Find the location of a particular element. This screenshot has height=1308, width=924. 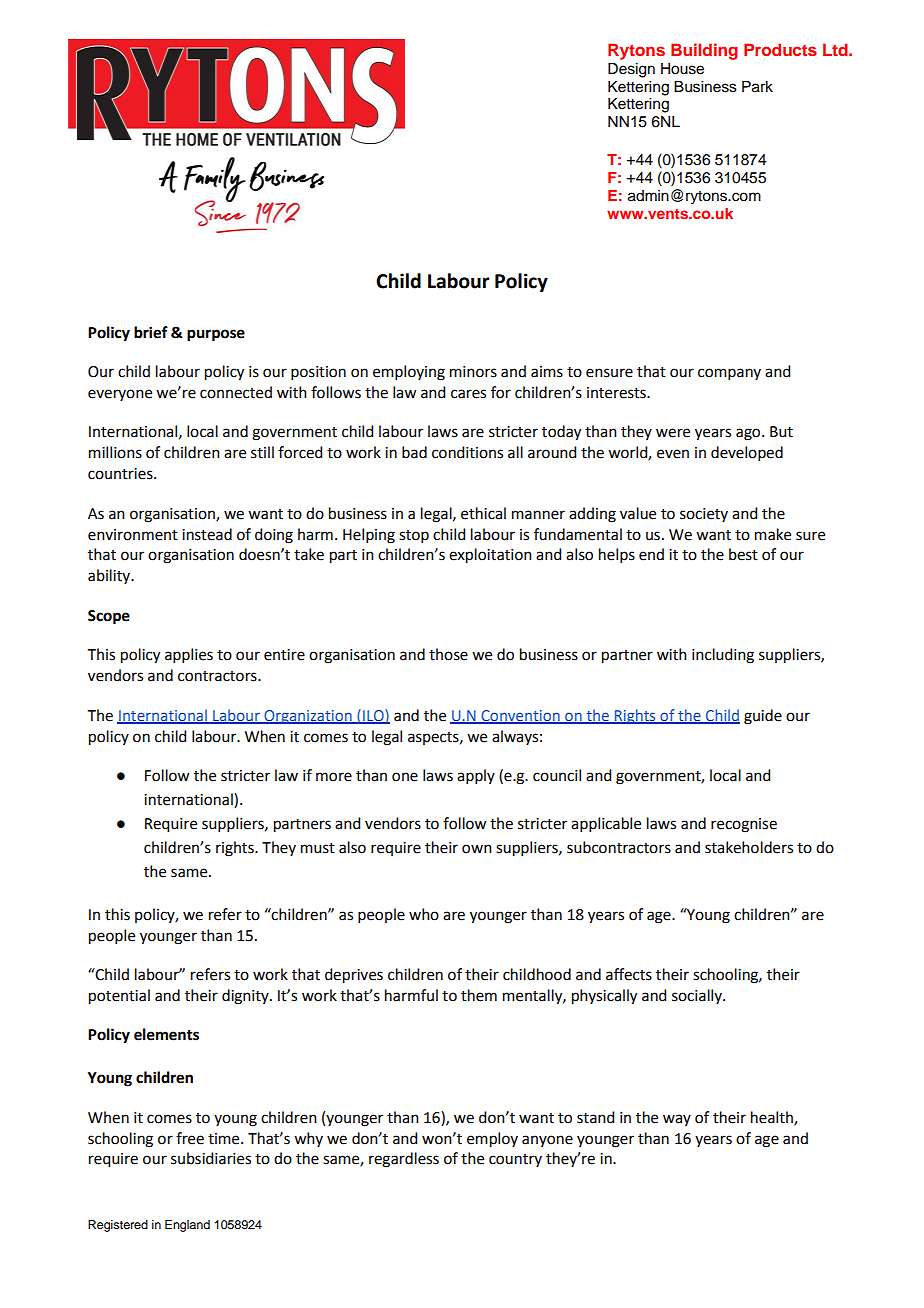

England is located at coordinates (187, 1226).
